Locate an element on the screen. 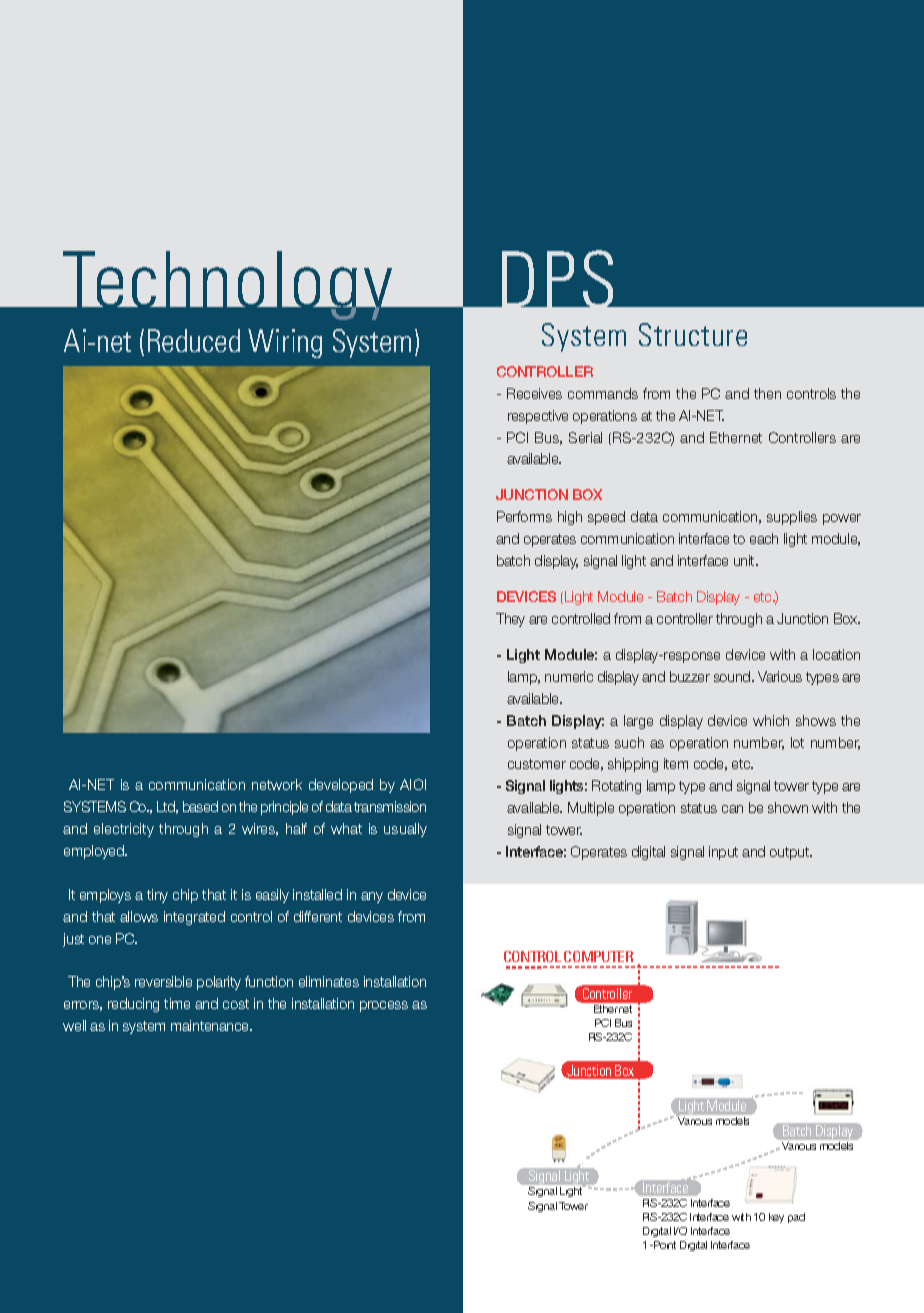  Performs is located at coordinates (524, 516).
